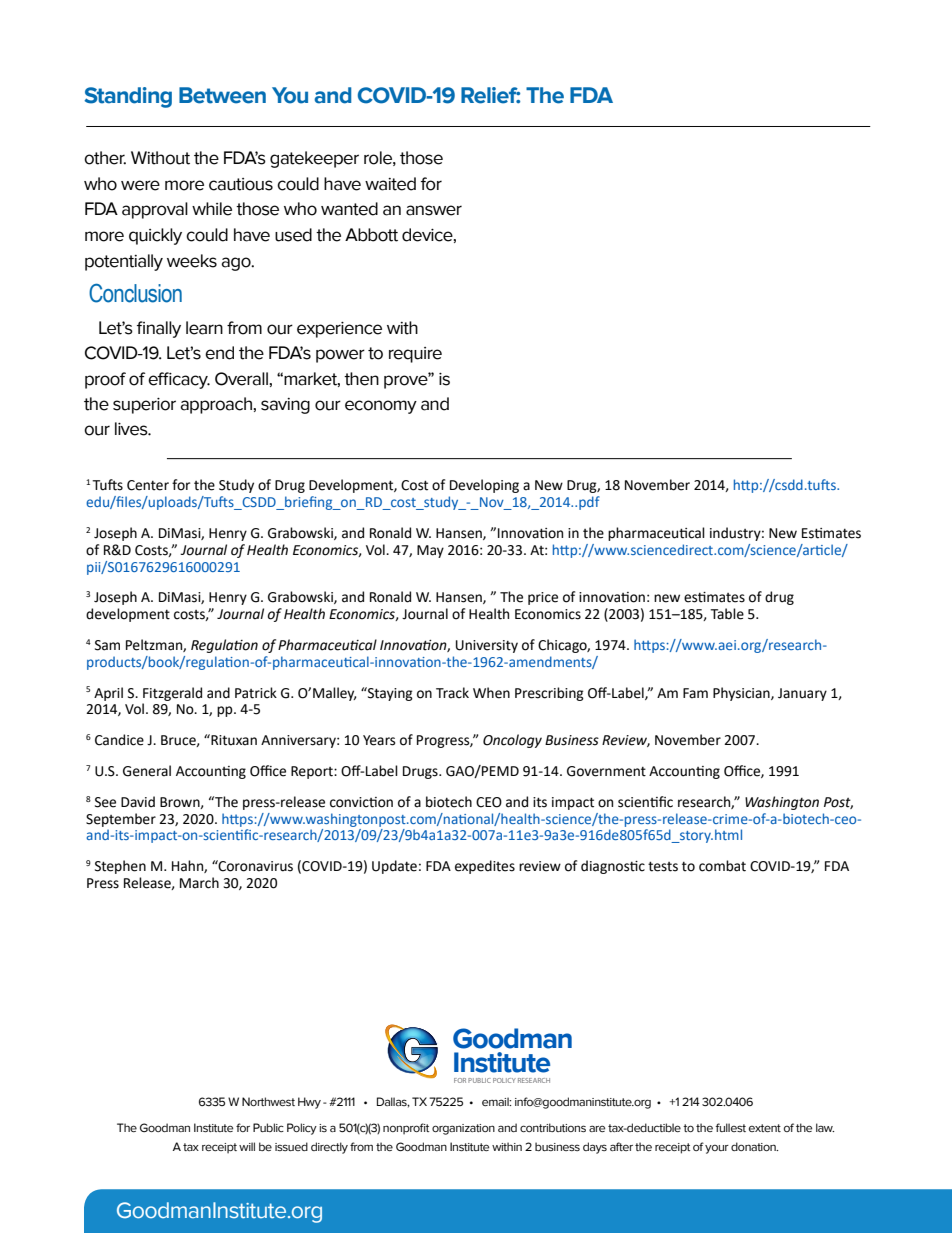 The height and width of the screenshot is (1233, 952). What do you see at coordinates (727, 614) in the screenshot?
I see `Table` at bounding box center [727, 614].
